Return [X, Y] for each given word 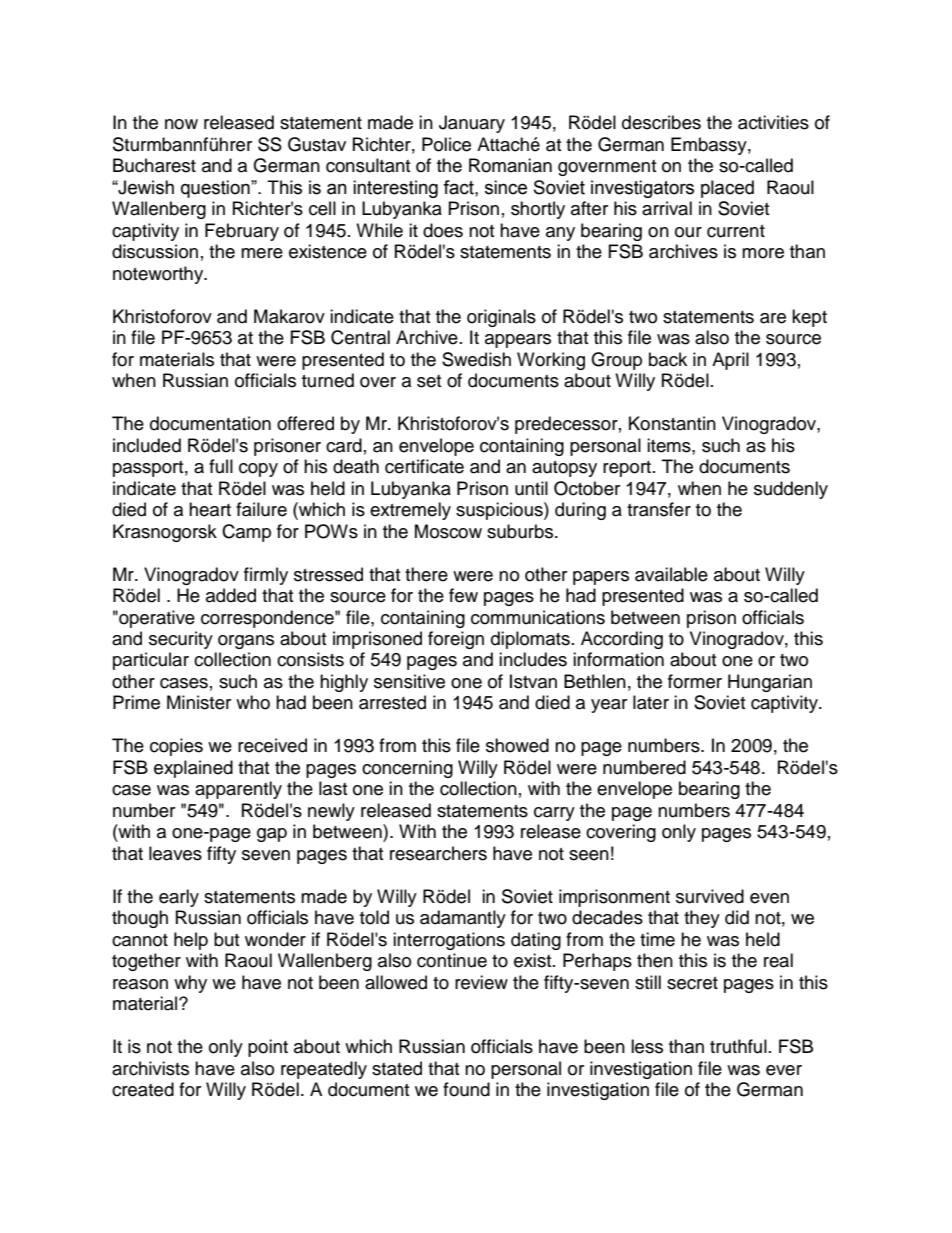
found [466, 1089]
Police [446, 144]
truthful [738, 1046]
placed [727, 189]
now [181, 124]
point [268, 1048]
